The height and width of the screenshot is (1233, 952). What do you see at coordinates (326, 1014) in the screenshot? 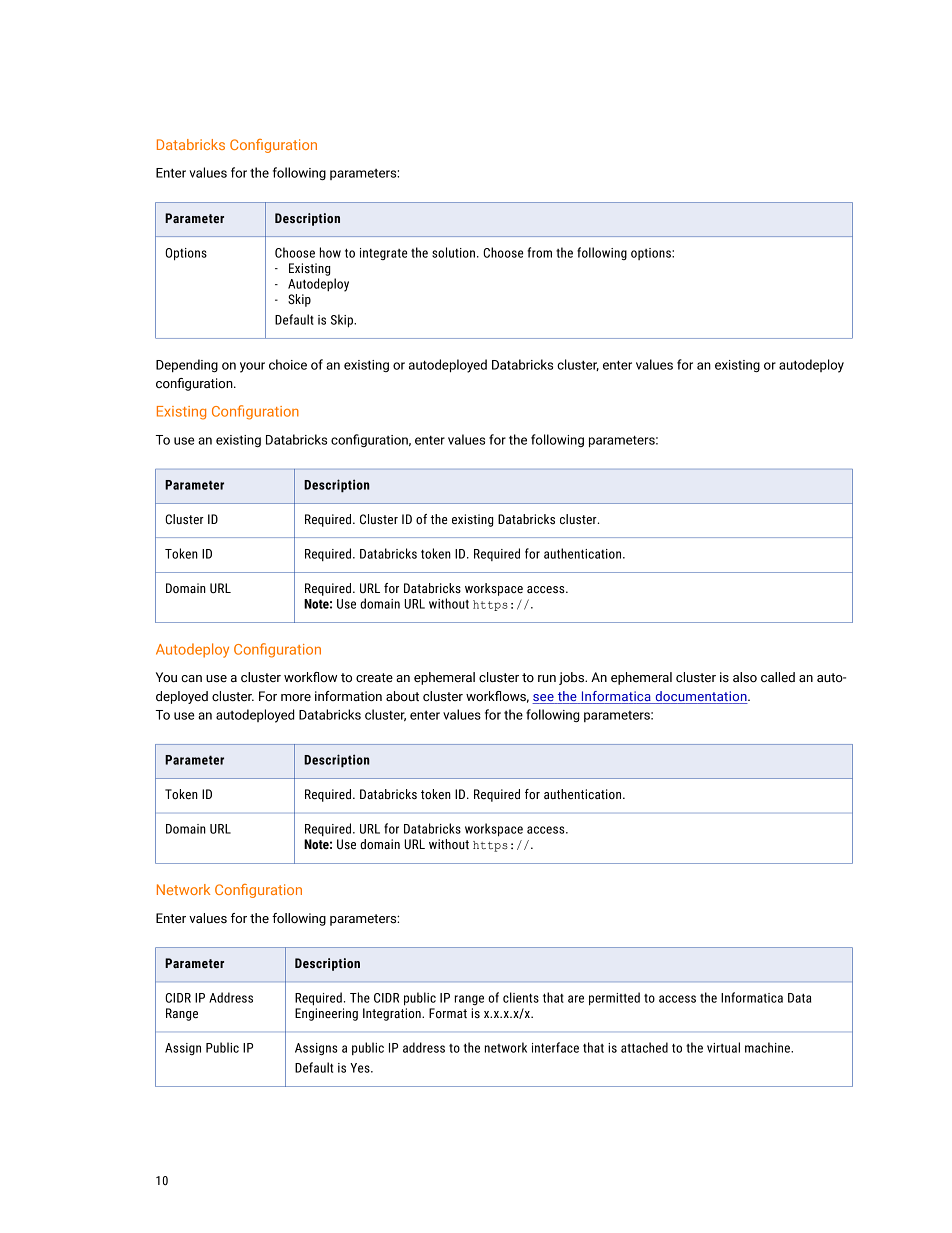
I see `Engineering` at bounding box center [326, 1014].
